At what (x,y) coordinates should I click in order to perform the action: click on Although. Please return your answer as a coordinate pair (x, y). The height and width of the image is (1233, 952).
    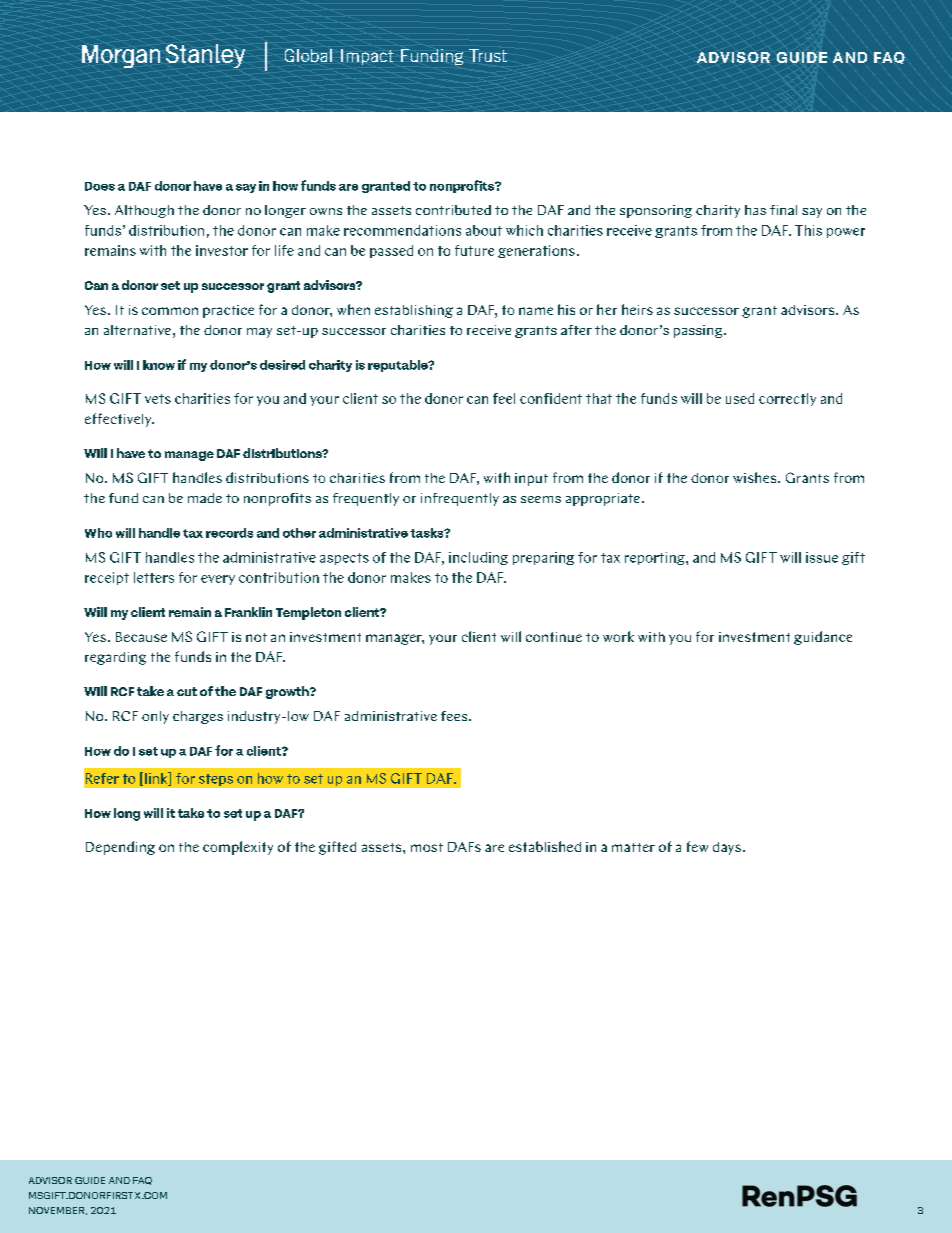
    Looking at the image, I should click on (144, 211).
